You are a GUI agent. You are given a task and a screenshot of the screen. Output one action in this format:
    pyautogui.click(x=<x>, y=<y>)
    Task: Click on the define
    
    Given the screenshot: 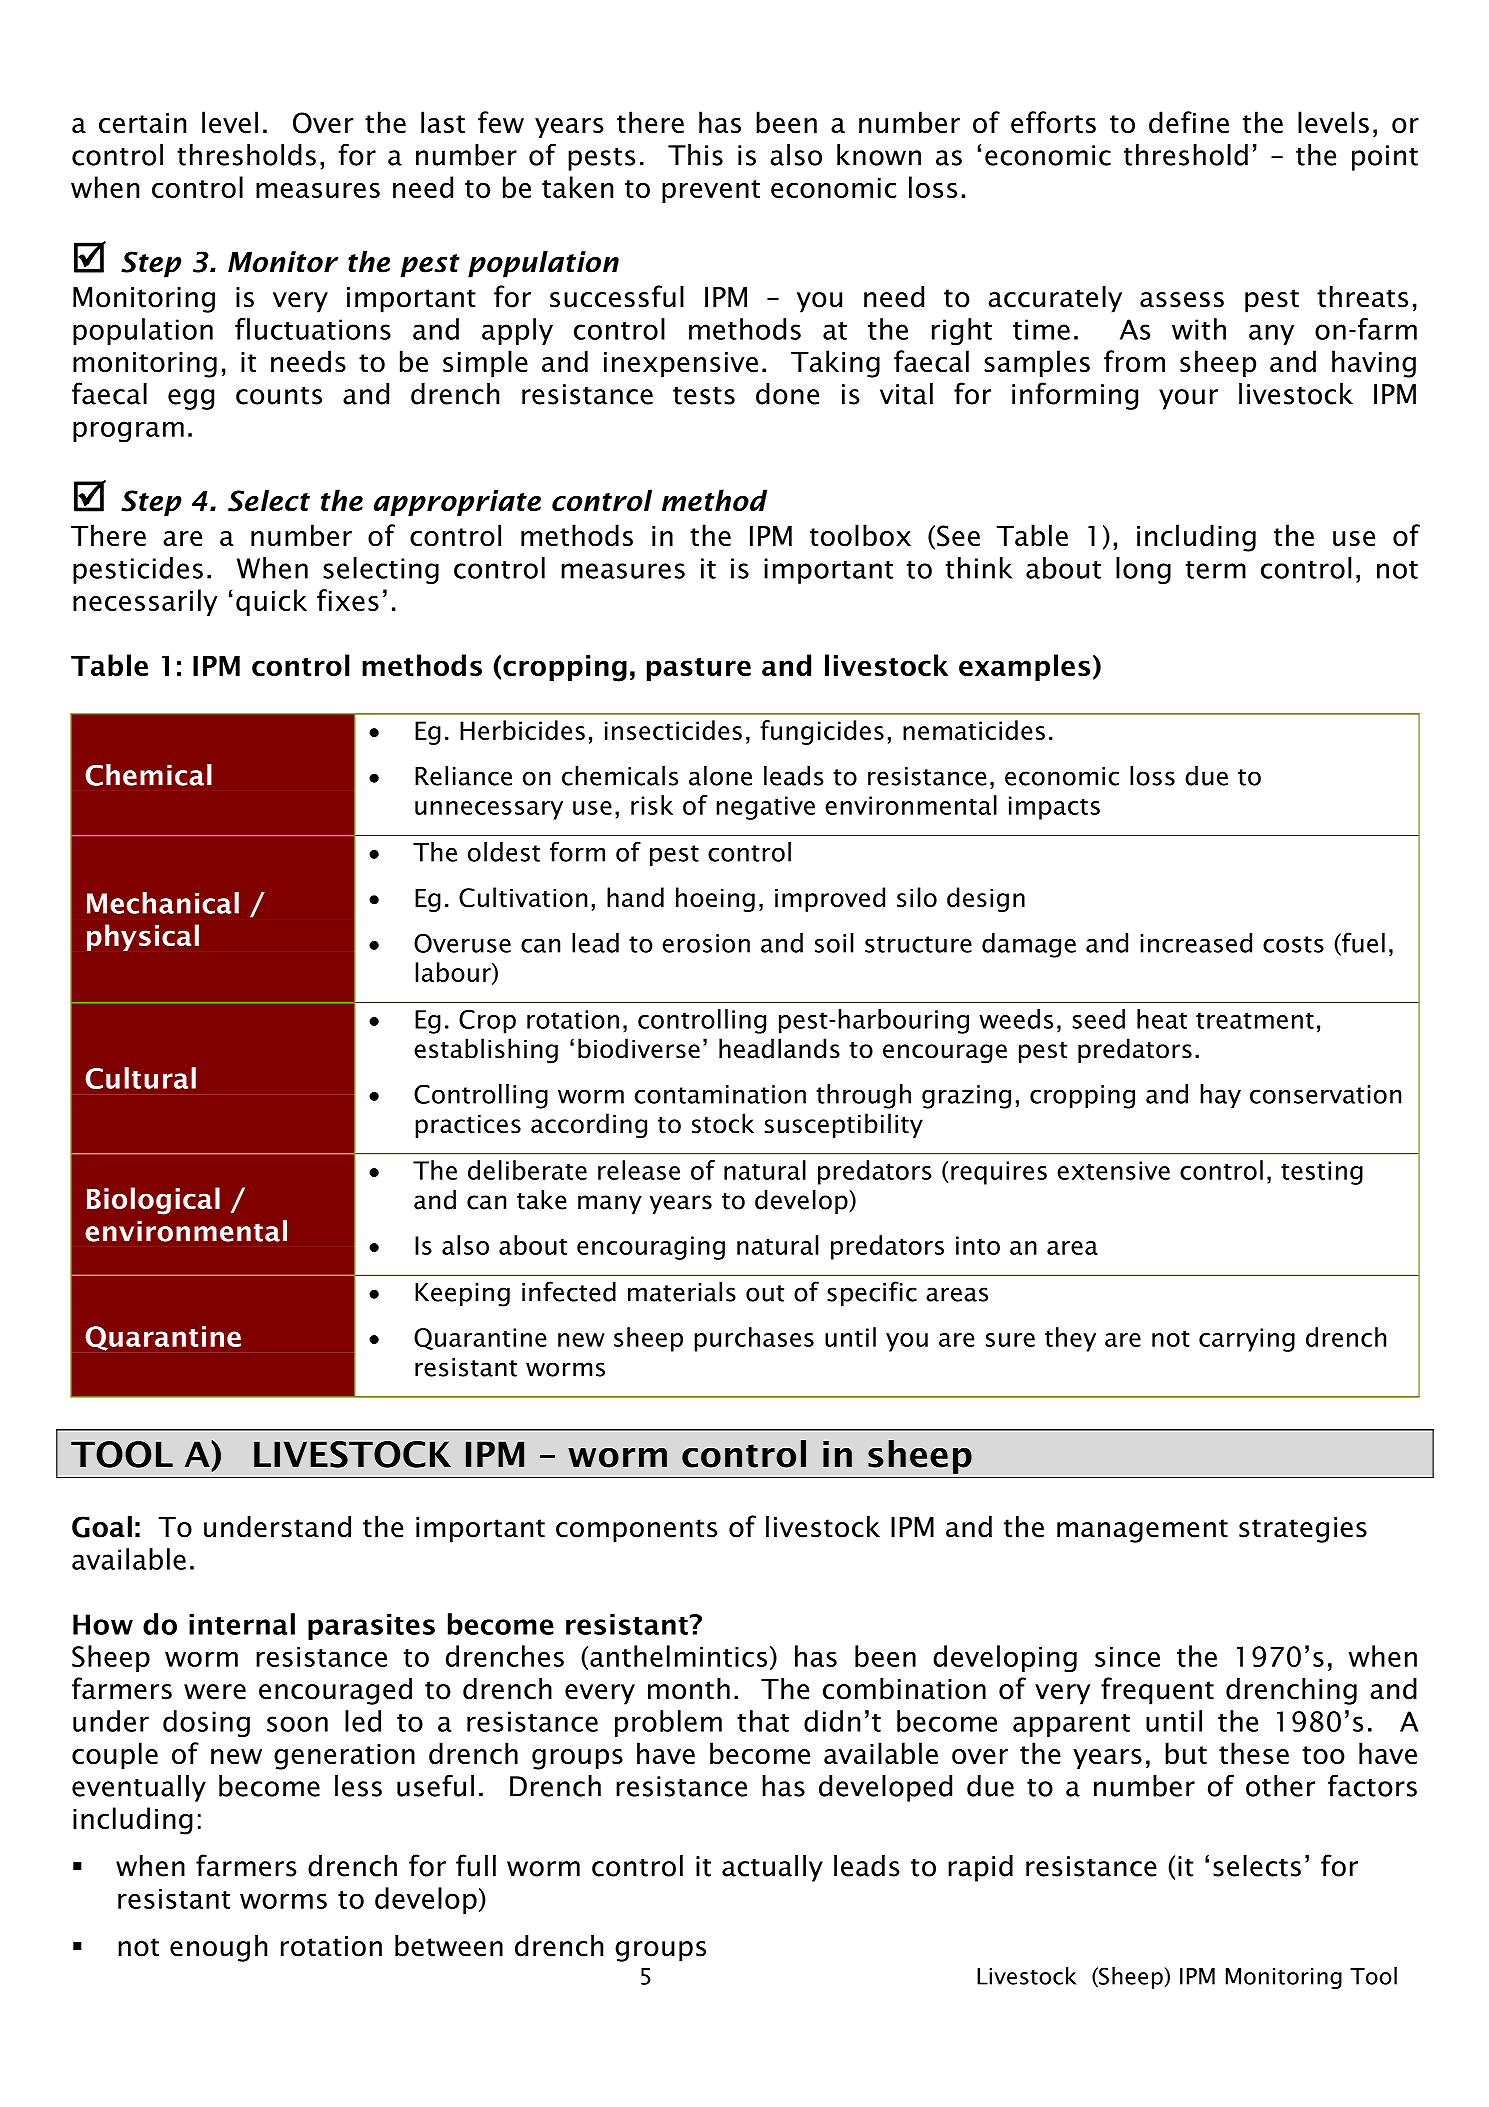 What is the action you would take?
    pyautogui.click(x=1189, y=122)
